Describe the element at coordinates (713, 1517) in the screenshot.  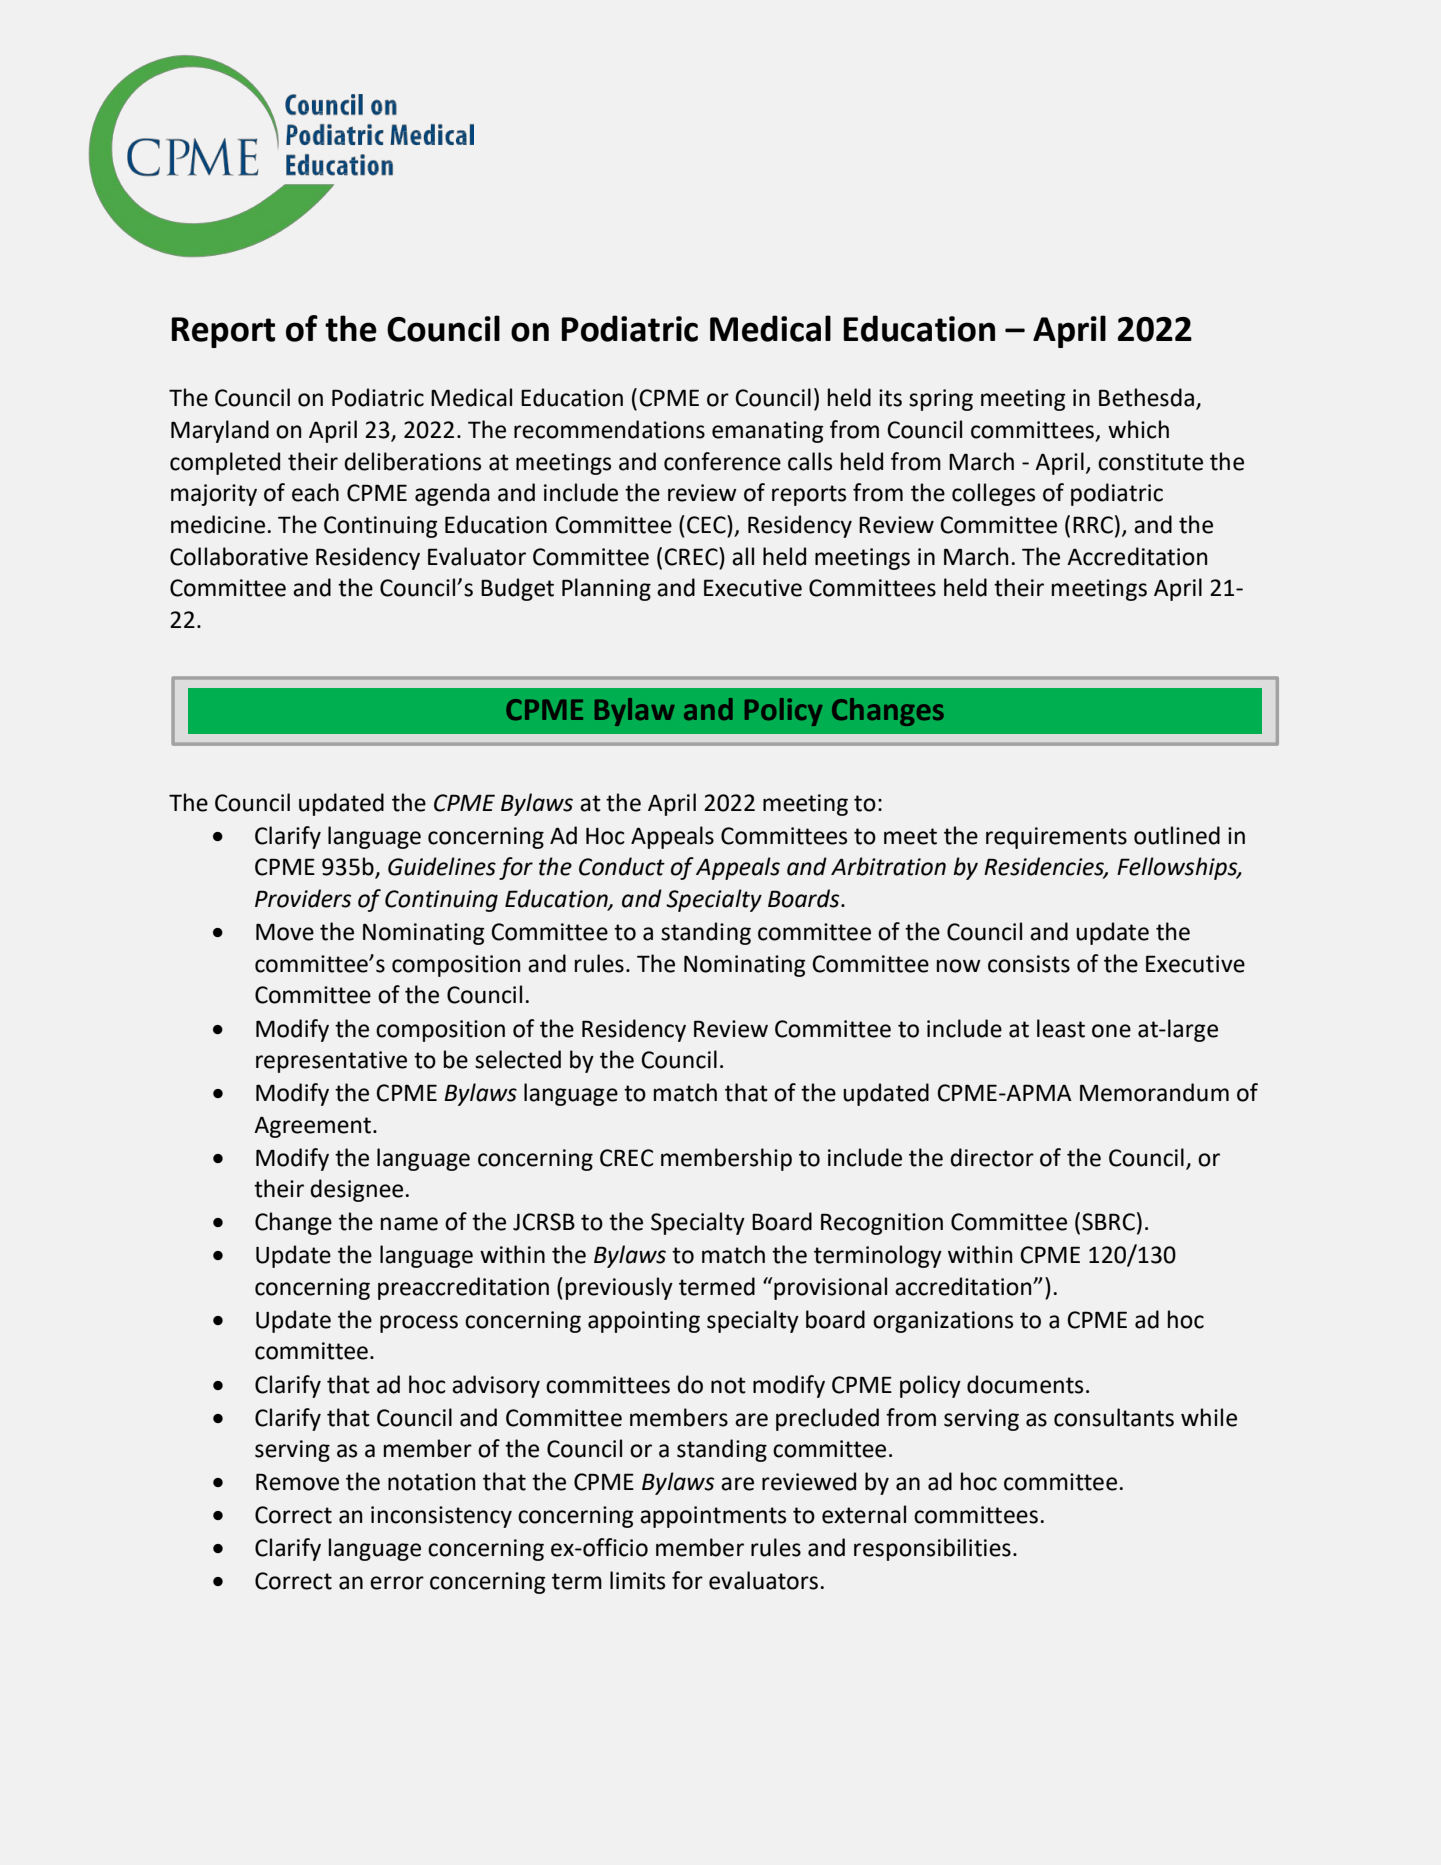
I see `appointments` at that location.
